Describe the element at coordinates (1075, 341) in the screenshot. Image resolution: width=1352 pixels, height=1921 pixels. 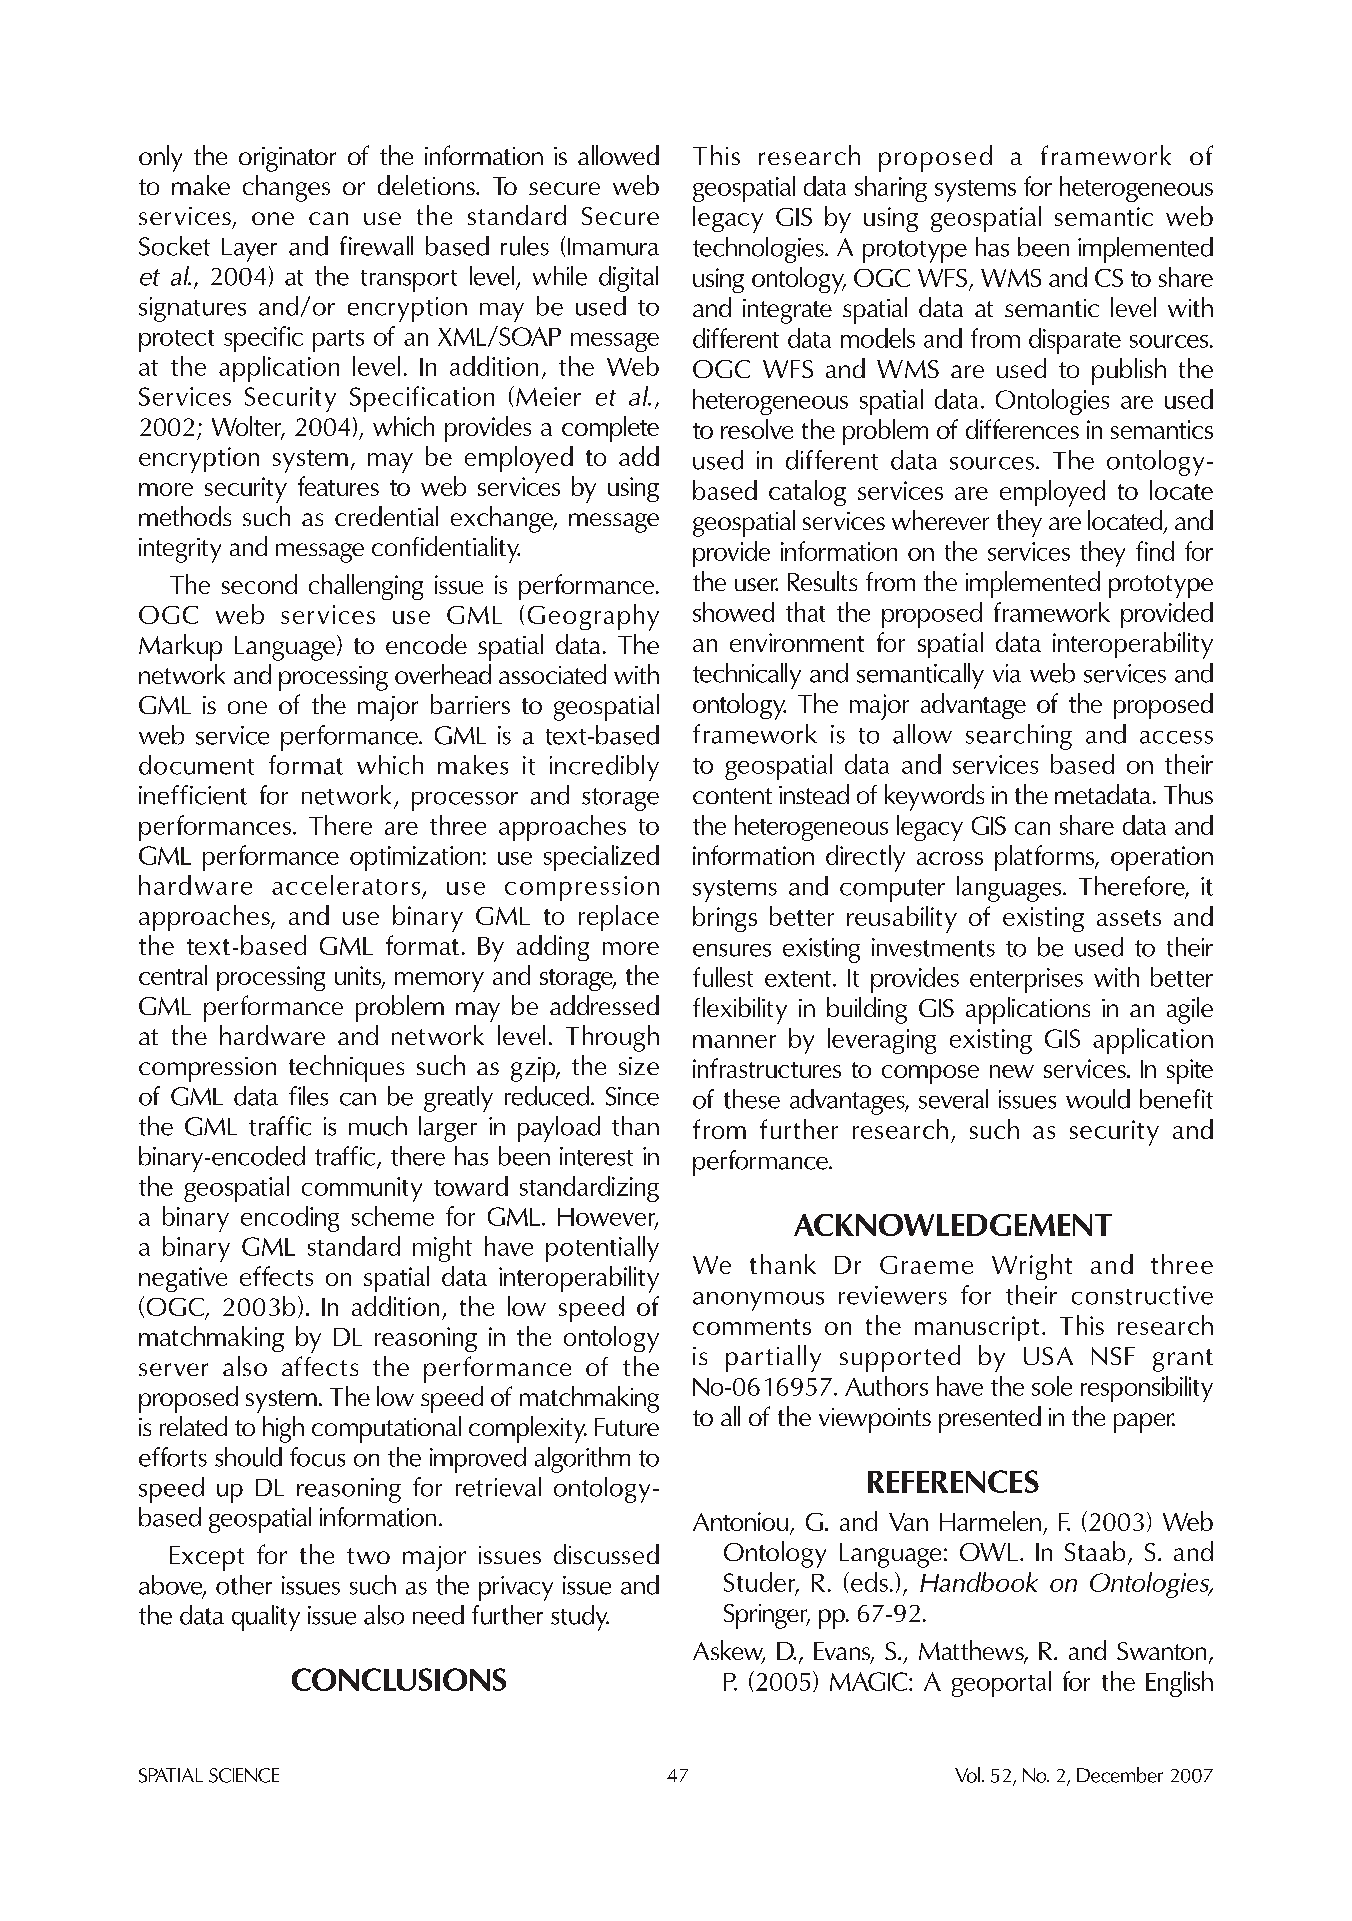
I see `disparate` at that location.
